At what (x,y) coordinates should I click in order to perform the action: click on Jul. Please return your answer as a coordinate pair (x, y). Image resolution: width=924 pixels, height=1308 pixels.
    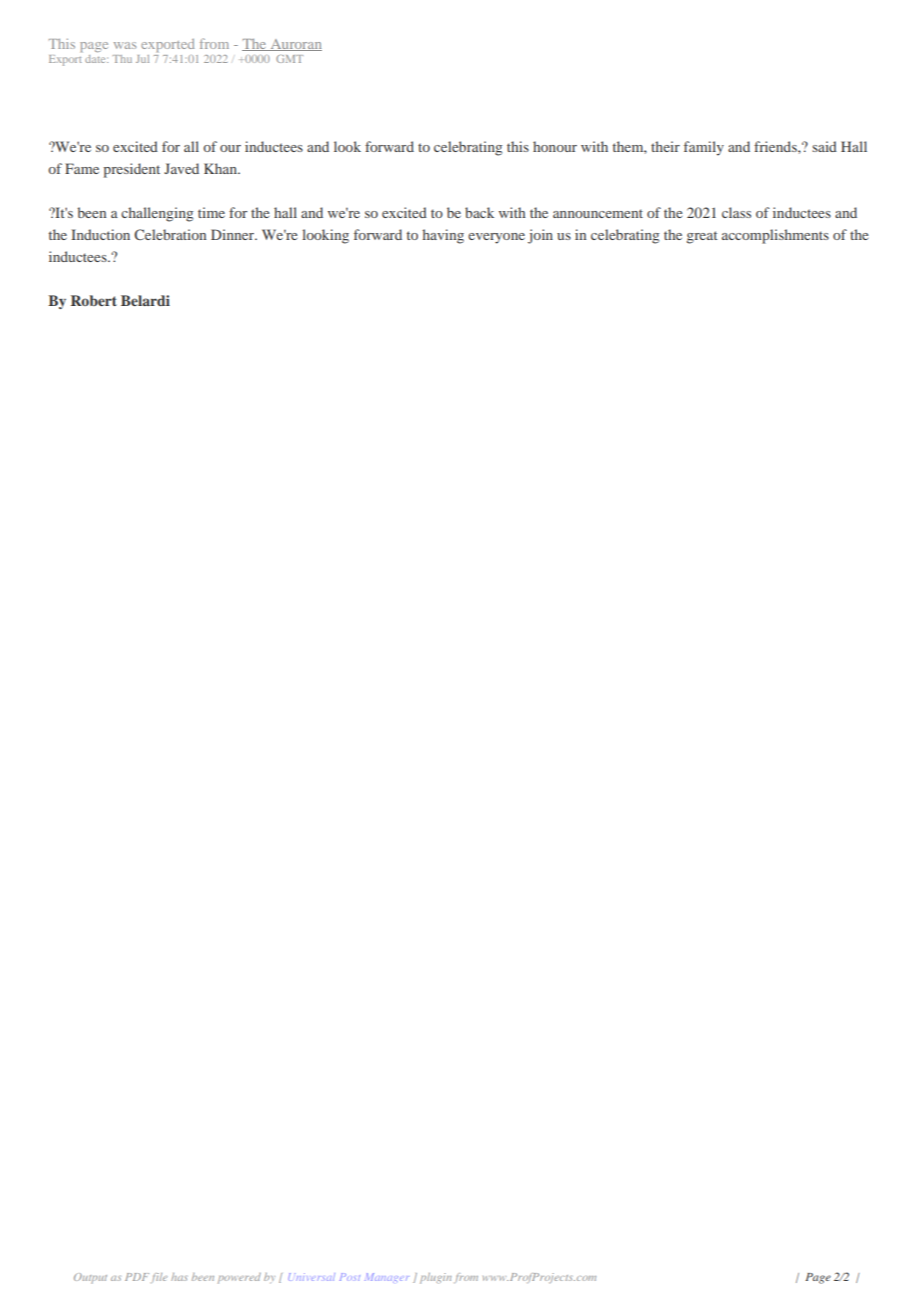
    Looking at the image, I should click on (142, 59).
